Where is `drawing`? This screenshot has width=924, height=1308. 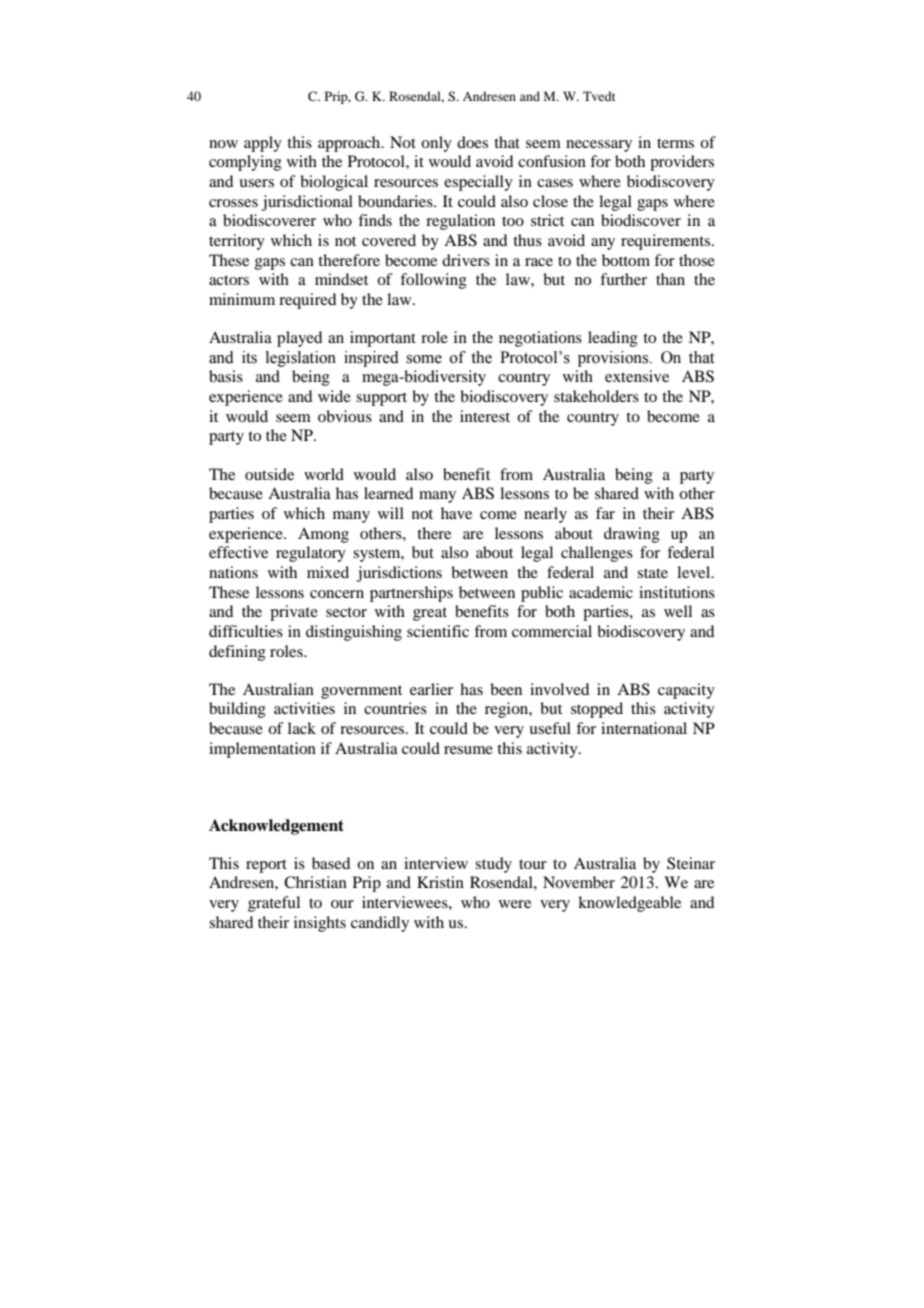 drawing is located at coordinates (632, 535).
